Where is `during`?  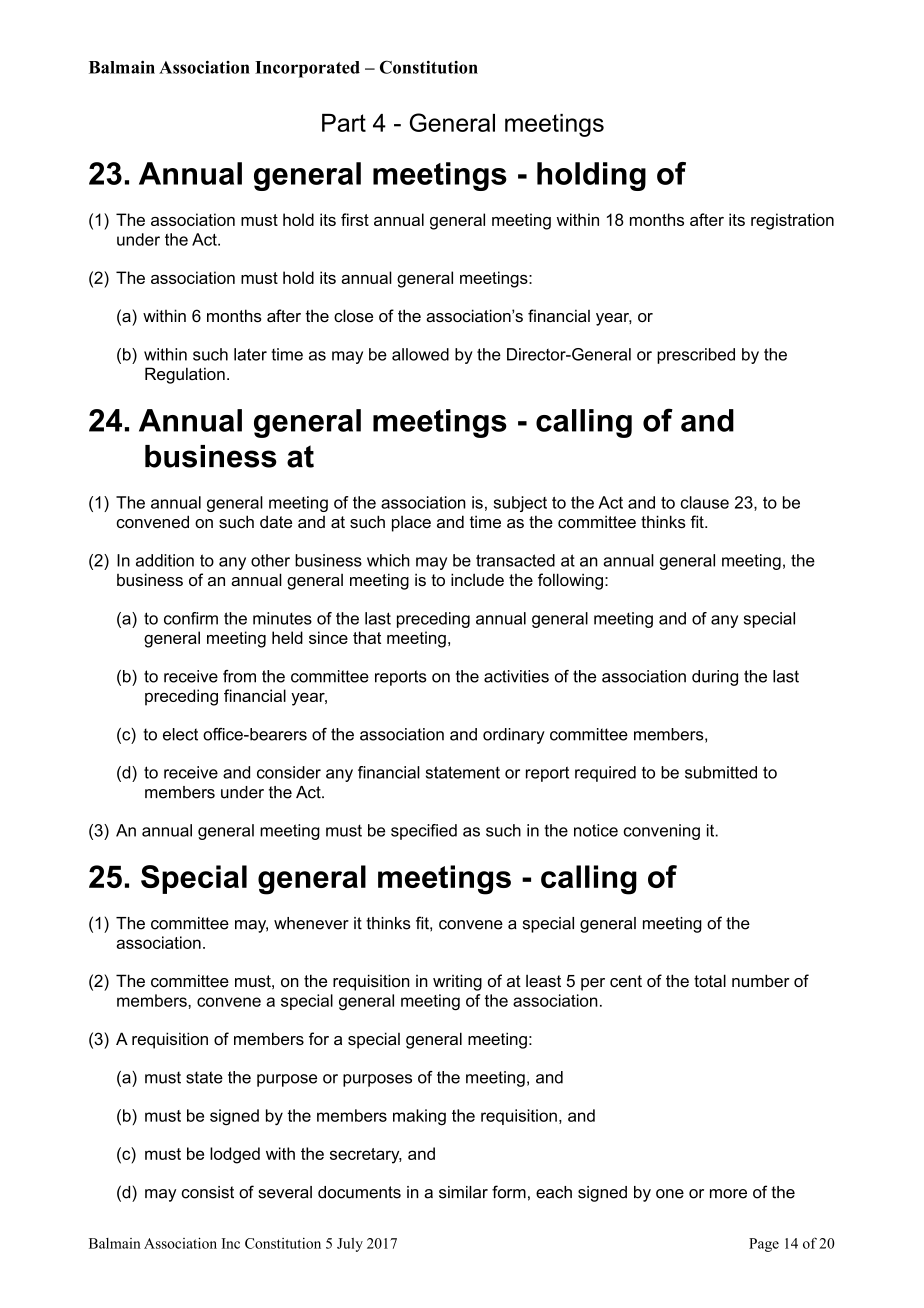 during is located at coordinates (715, 678).
